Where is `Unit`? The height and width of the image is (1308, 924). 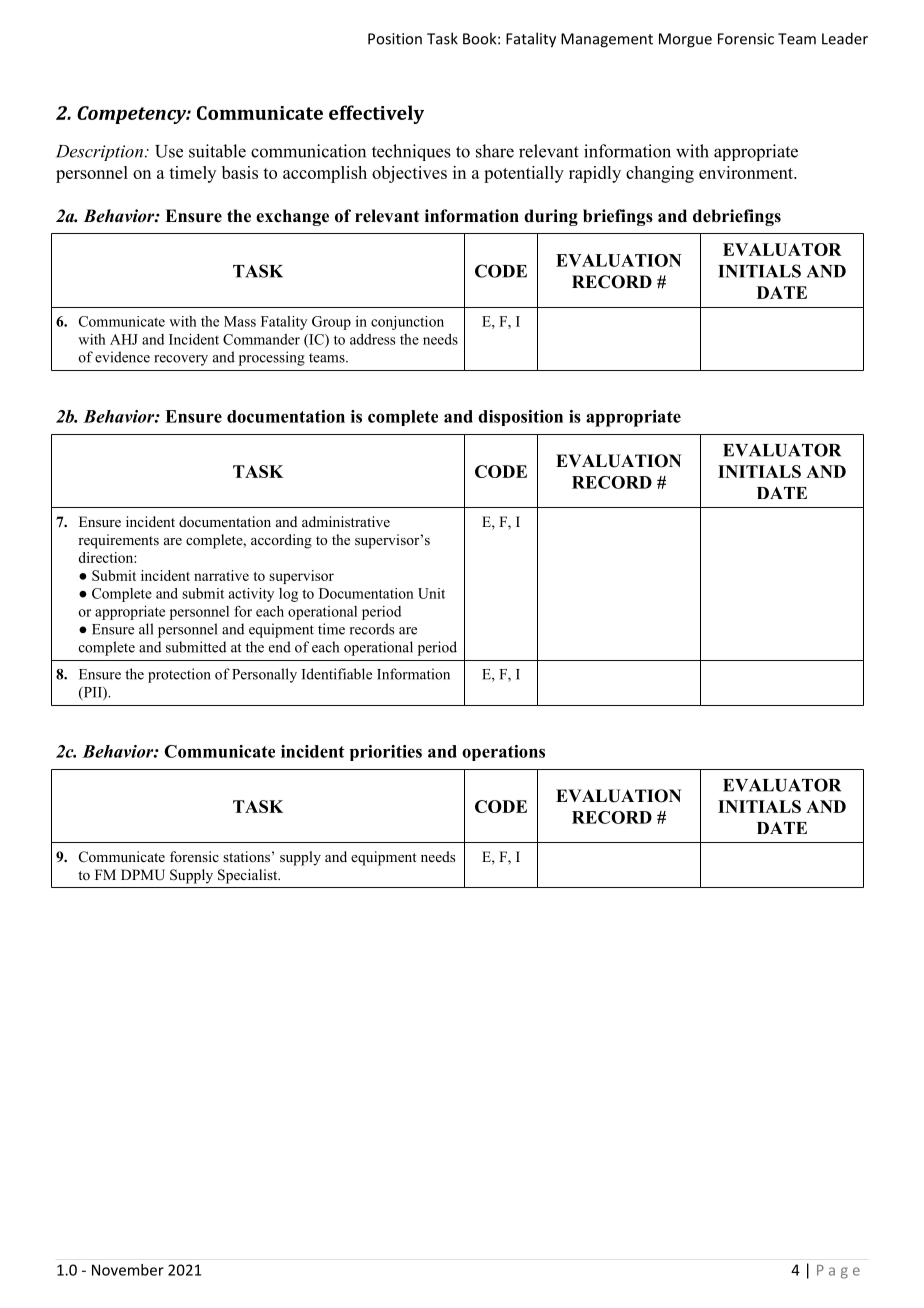 Unit is located at coordinates (431, 593).
